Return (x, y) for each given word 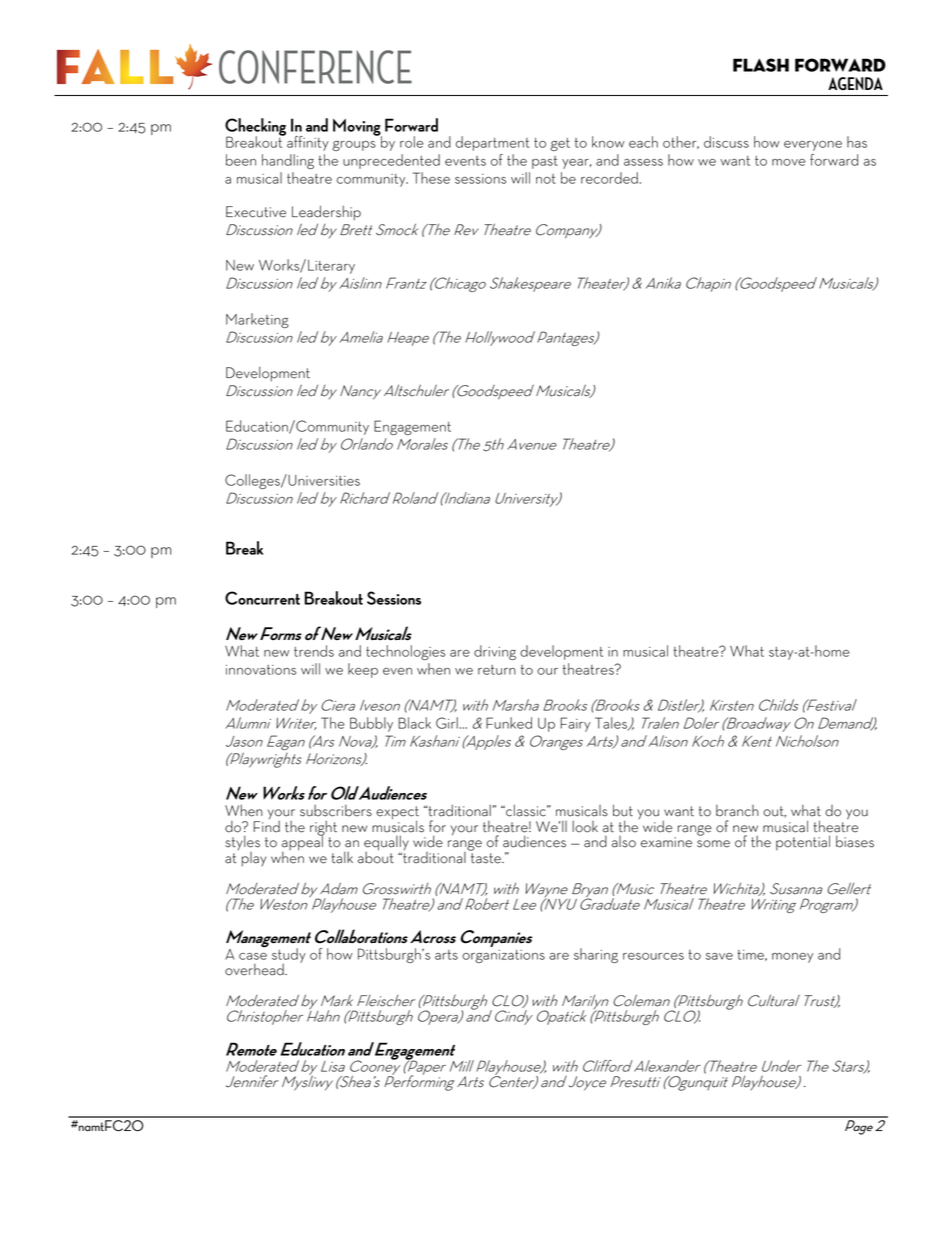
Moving (357, 128)
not (546, 179)
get (560, 144)
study (289, 956)
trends (314, 651)
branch (737, 811)
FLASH (761, 65)
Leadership (326, 212)
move (789, 162)
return (497, 670)
